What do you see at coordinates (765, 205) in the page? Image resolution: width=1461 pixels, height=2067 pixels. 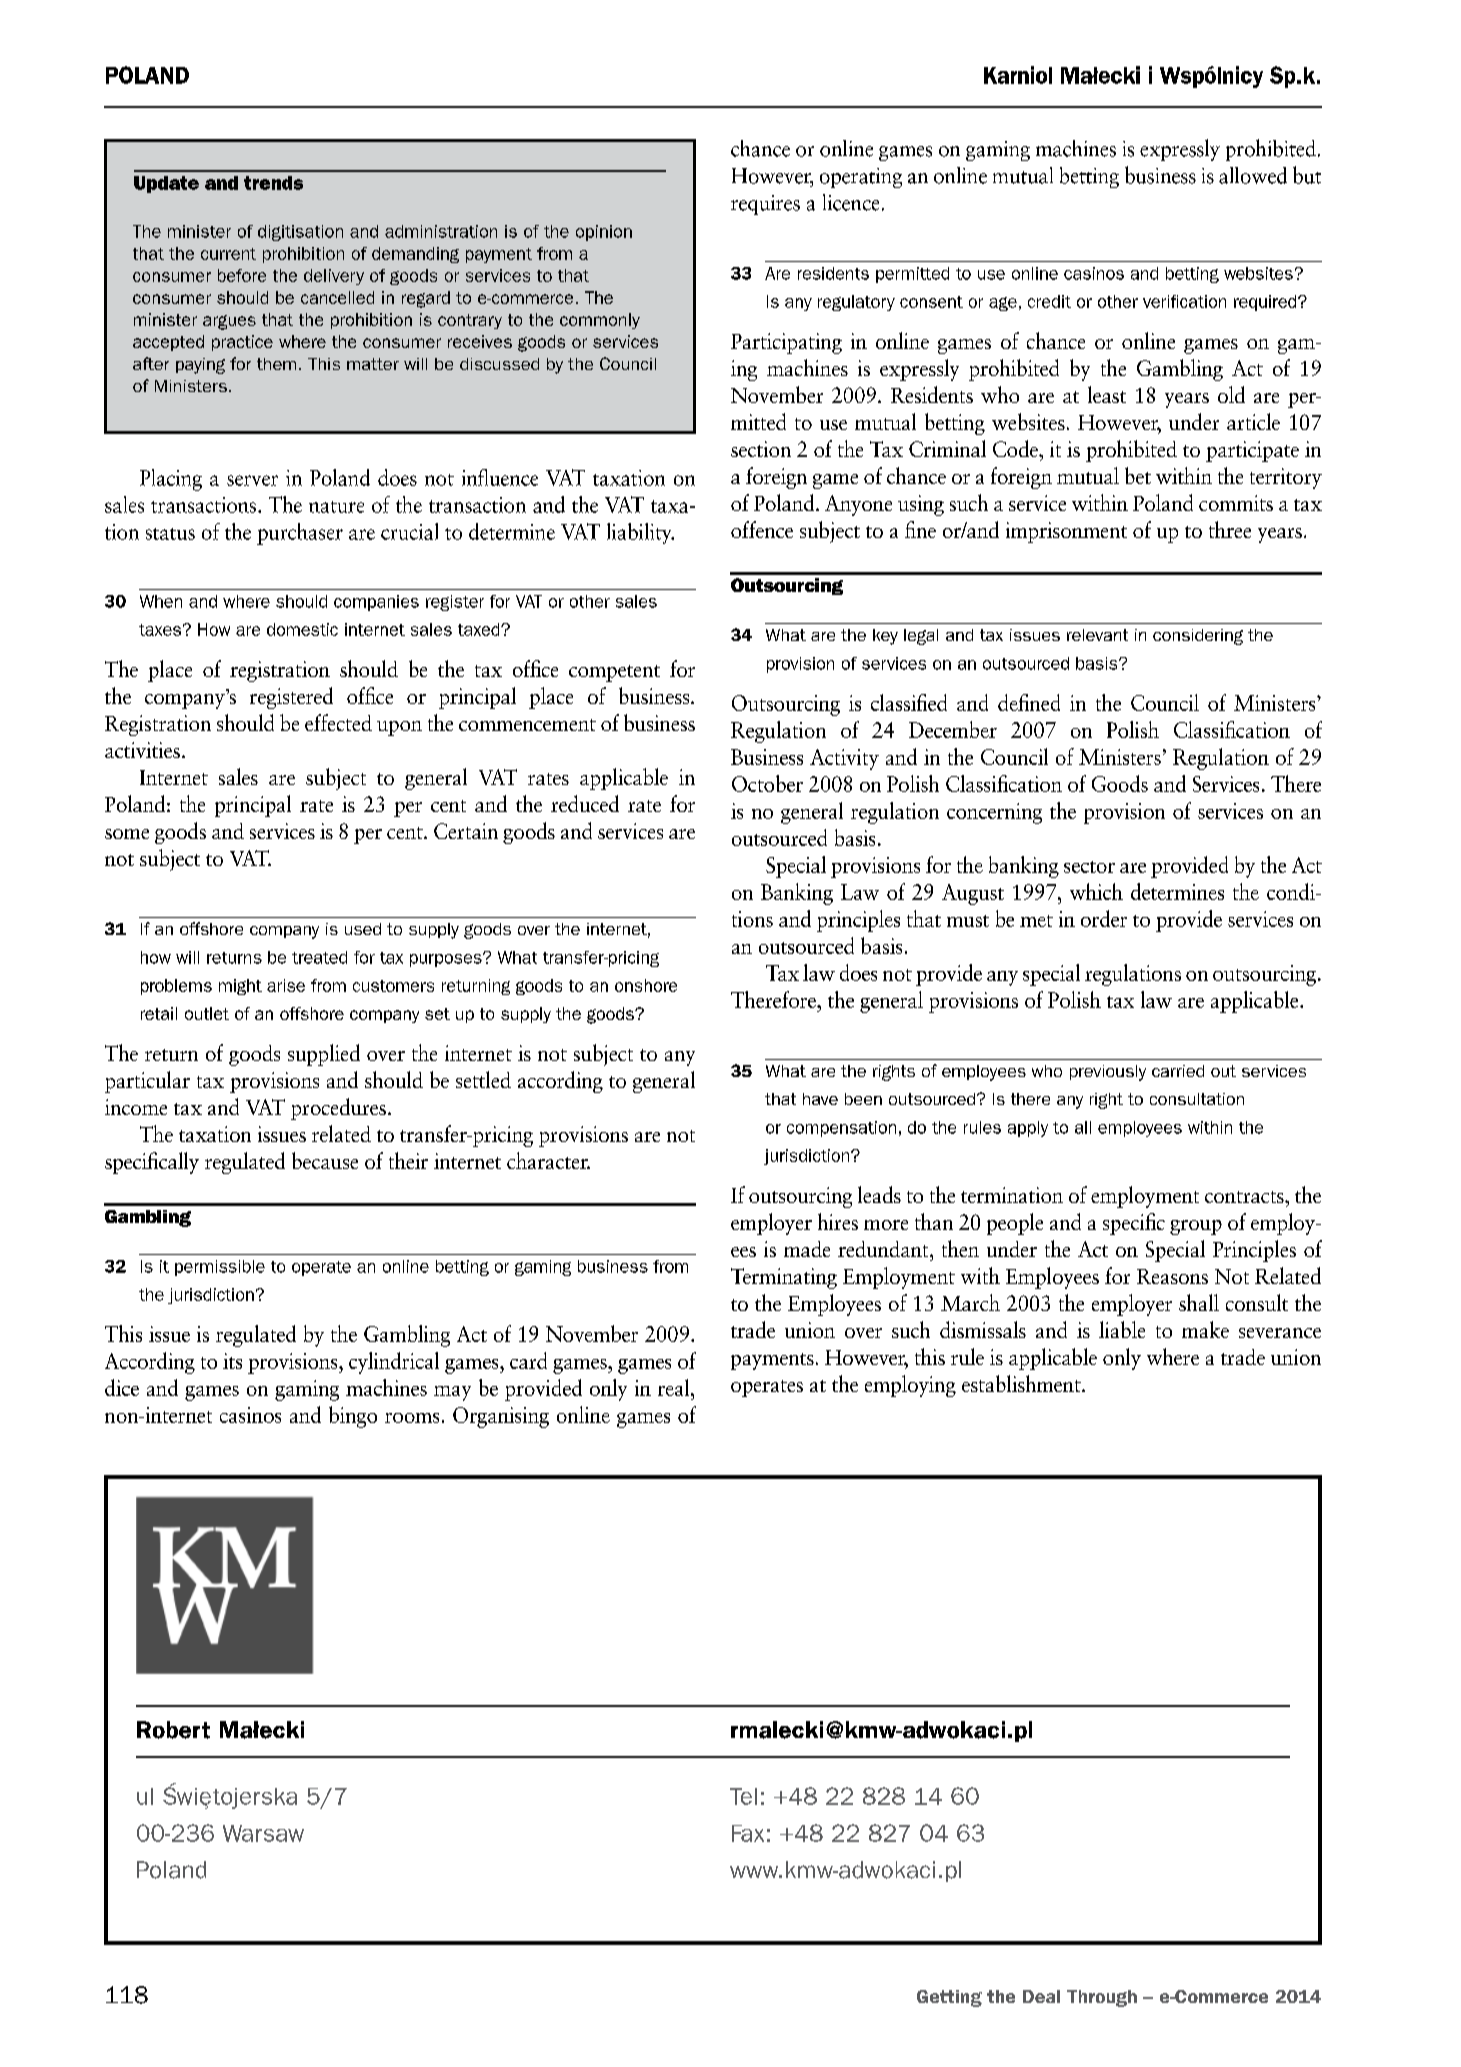 I see `requires` at bounding box center [765, 205].
